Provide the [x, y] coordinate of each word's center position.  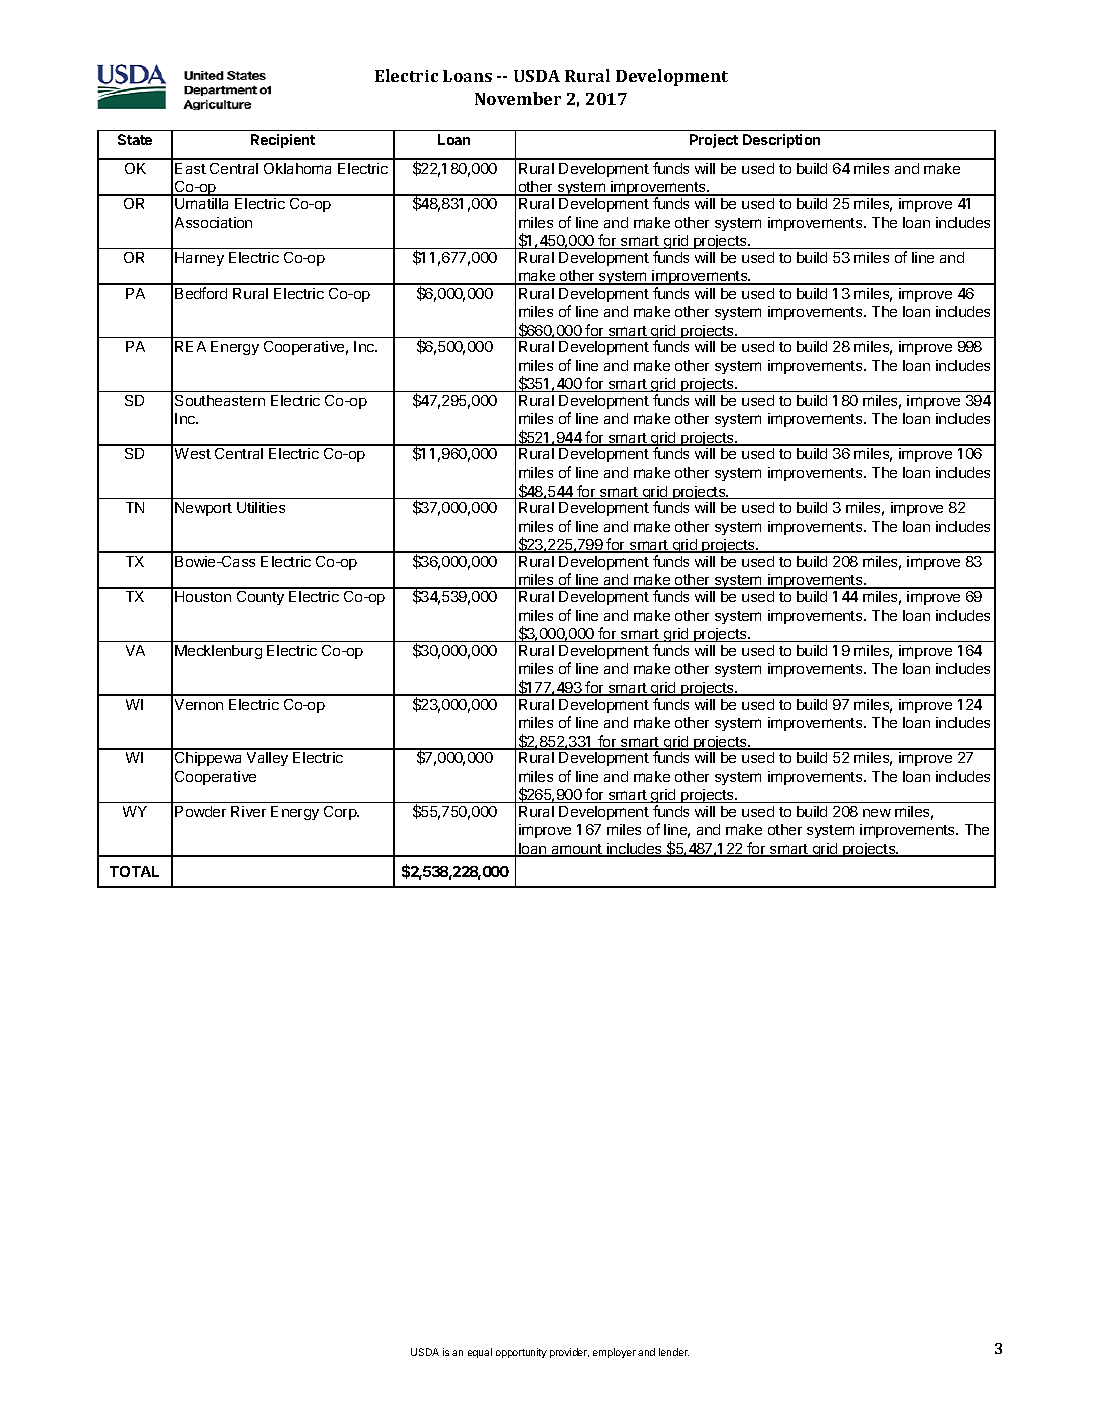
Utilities [261, 507]
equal [480, 1353]
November [518, 98]
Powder [200, 811]
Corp [341, 813]
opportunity [521, 1353]
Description [781, 141]
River [248, 811]
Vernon [199, 704]
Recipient [283, 141]
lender [674, 1352]
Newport [203, 509]
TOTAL [134, 871]
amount [576, 850]
